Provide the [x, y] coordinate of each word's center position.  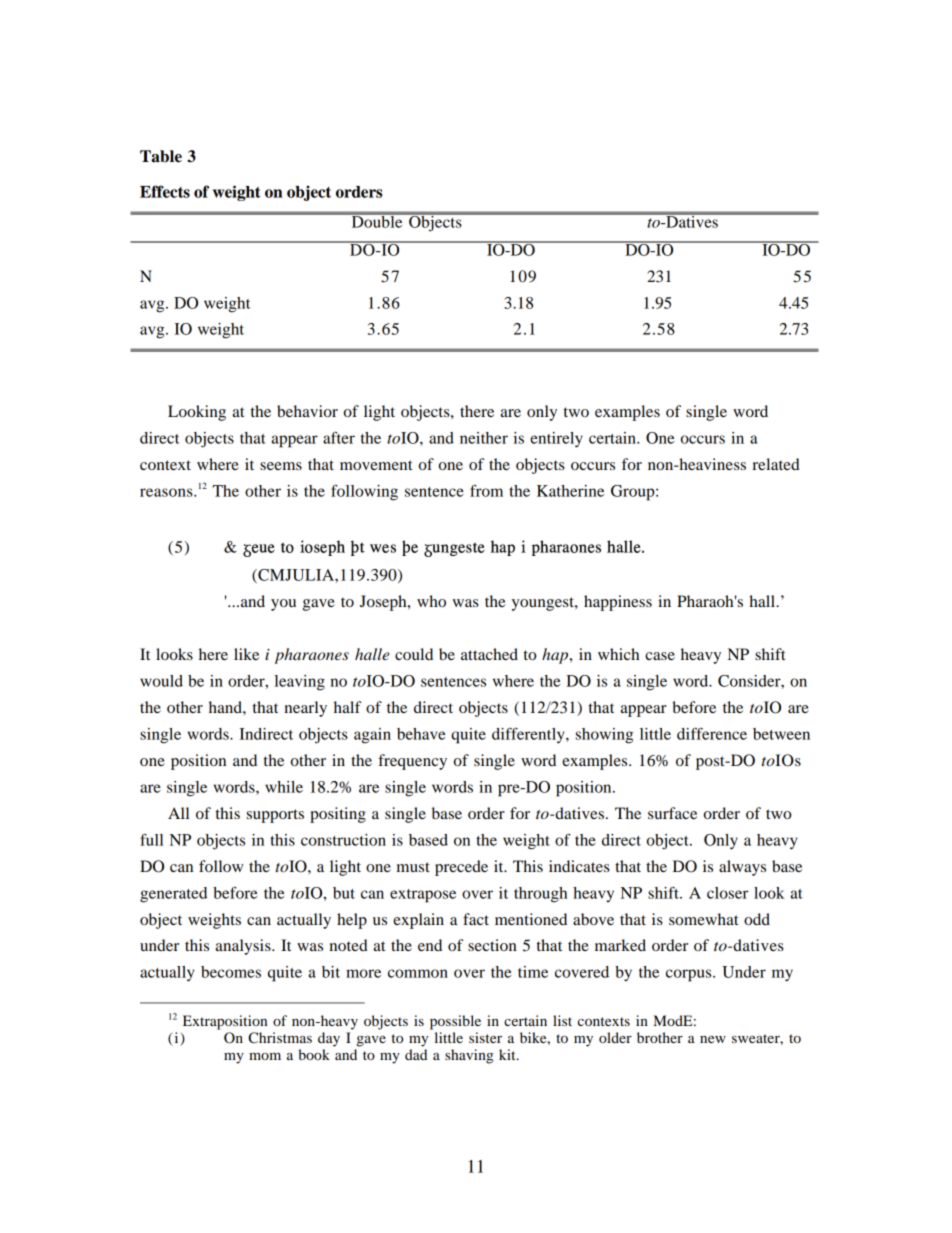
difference [712, 734]
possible [455, 1022]
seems [281, 466]
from [486, 491]
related [776, 464]
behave [421, 734]
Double [377, 220]
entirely [556, 440]
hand [226, 707]
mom [265, 1056]
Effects [165, 191]
